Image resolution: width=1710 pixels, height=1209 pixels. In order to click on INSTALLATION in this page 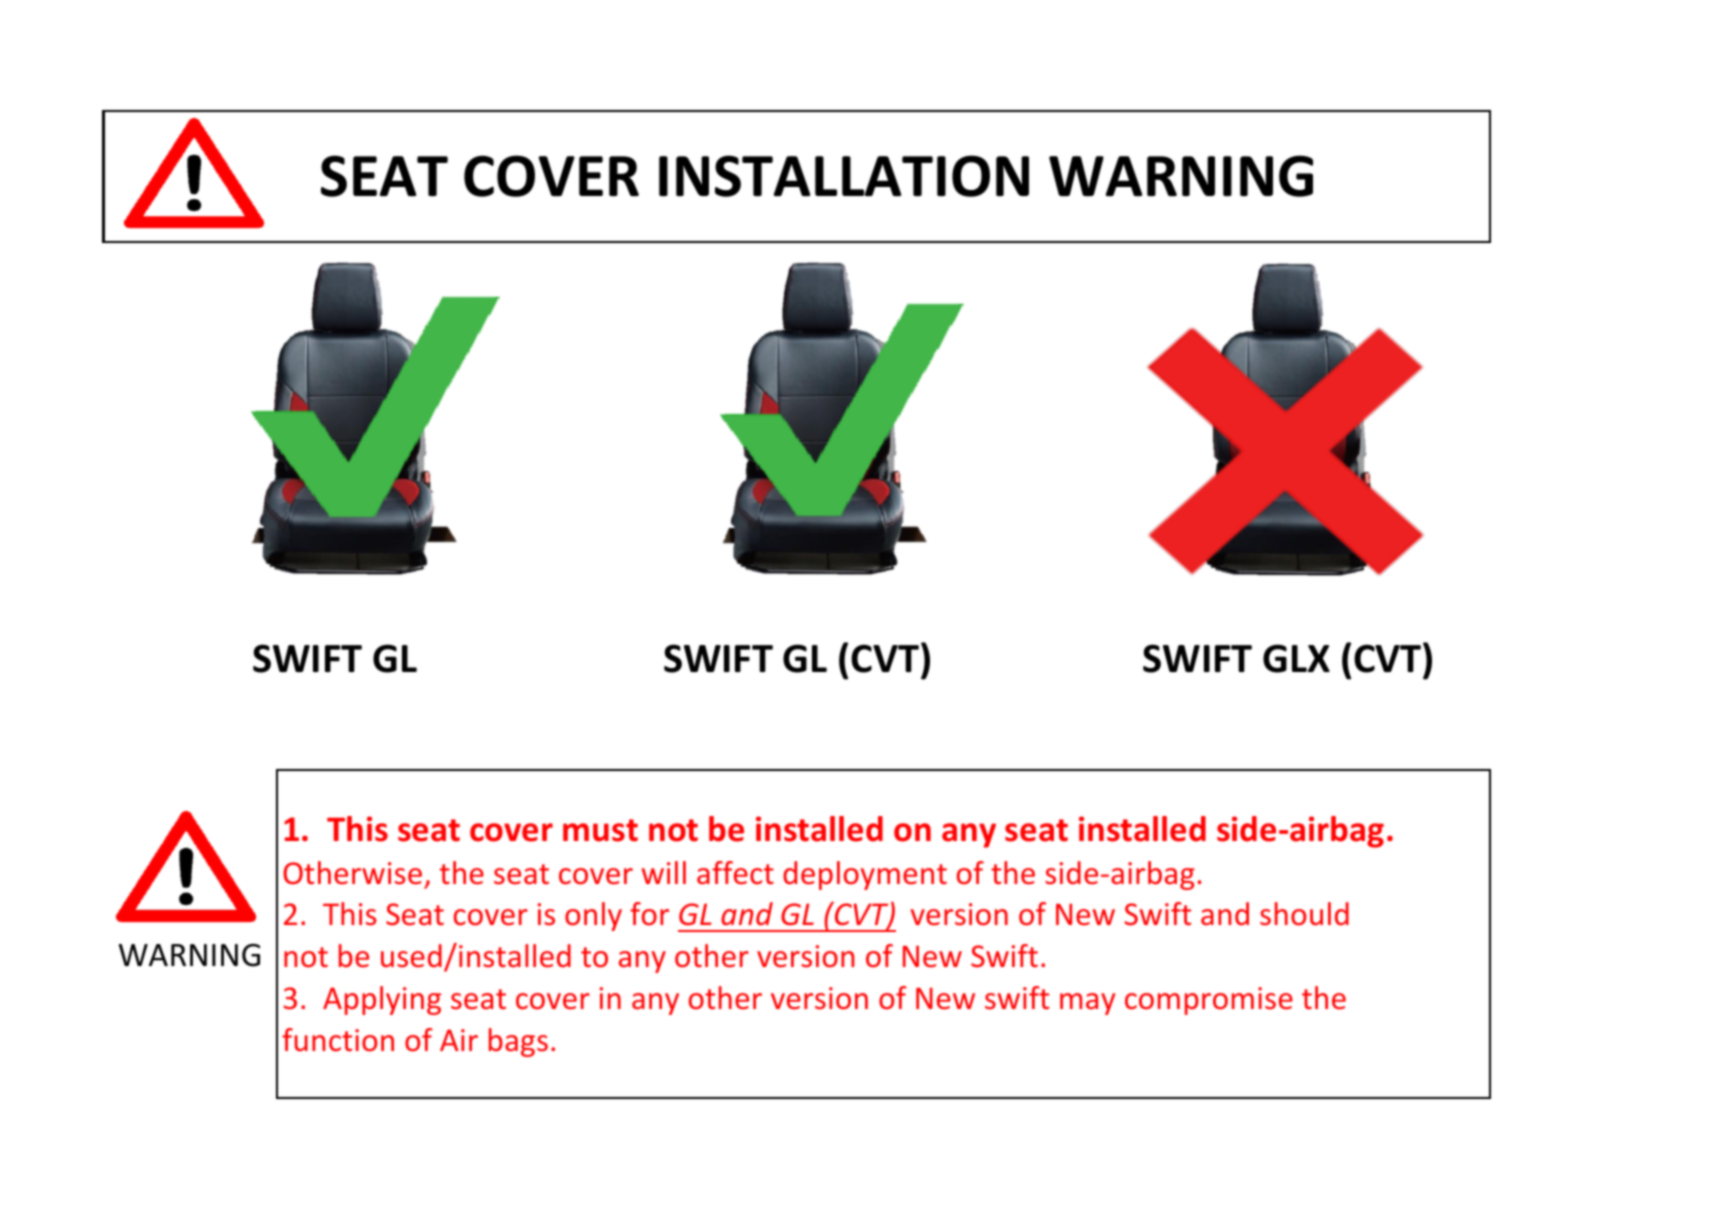, I will do `click(844, 176)`.
